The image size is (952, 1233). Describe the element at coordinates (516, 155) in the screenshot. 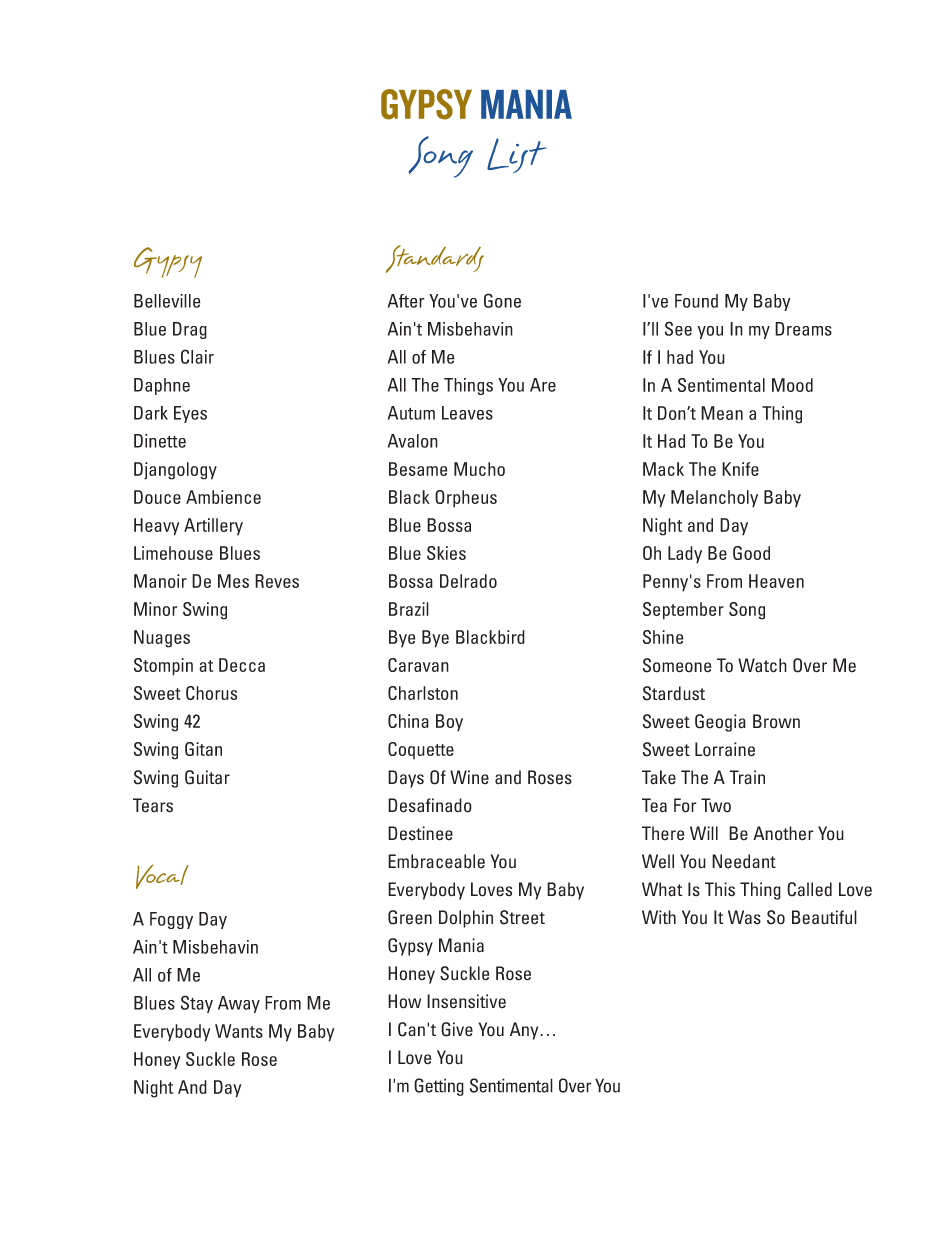

I see `List` at that location.
